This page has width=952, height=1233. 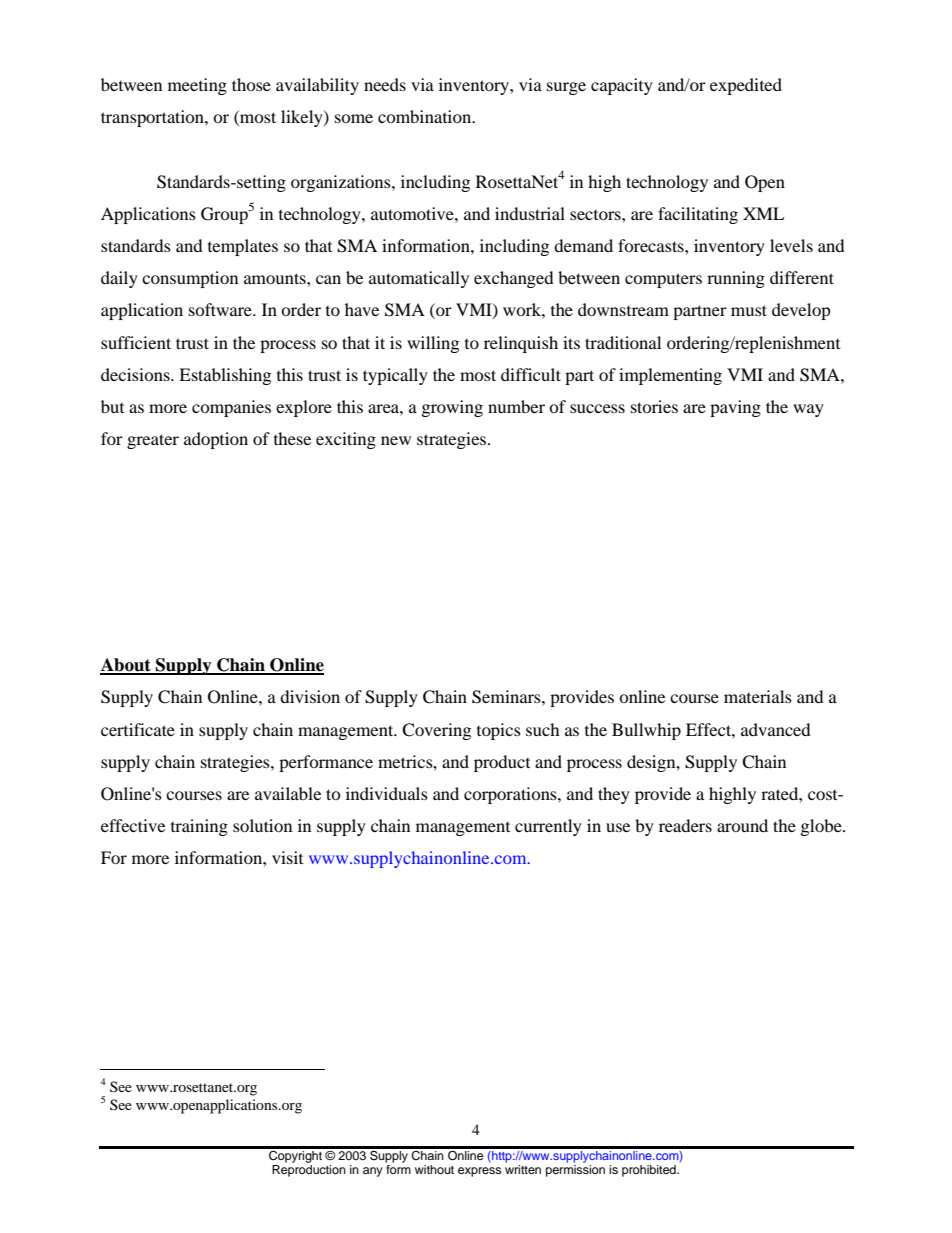 I want to click on About, so click(x=126, y=666).
